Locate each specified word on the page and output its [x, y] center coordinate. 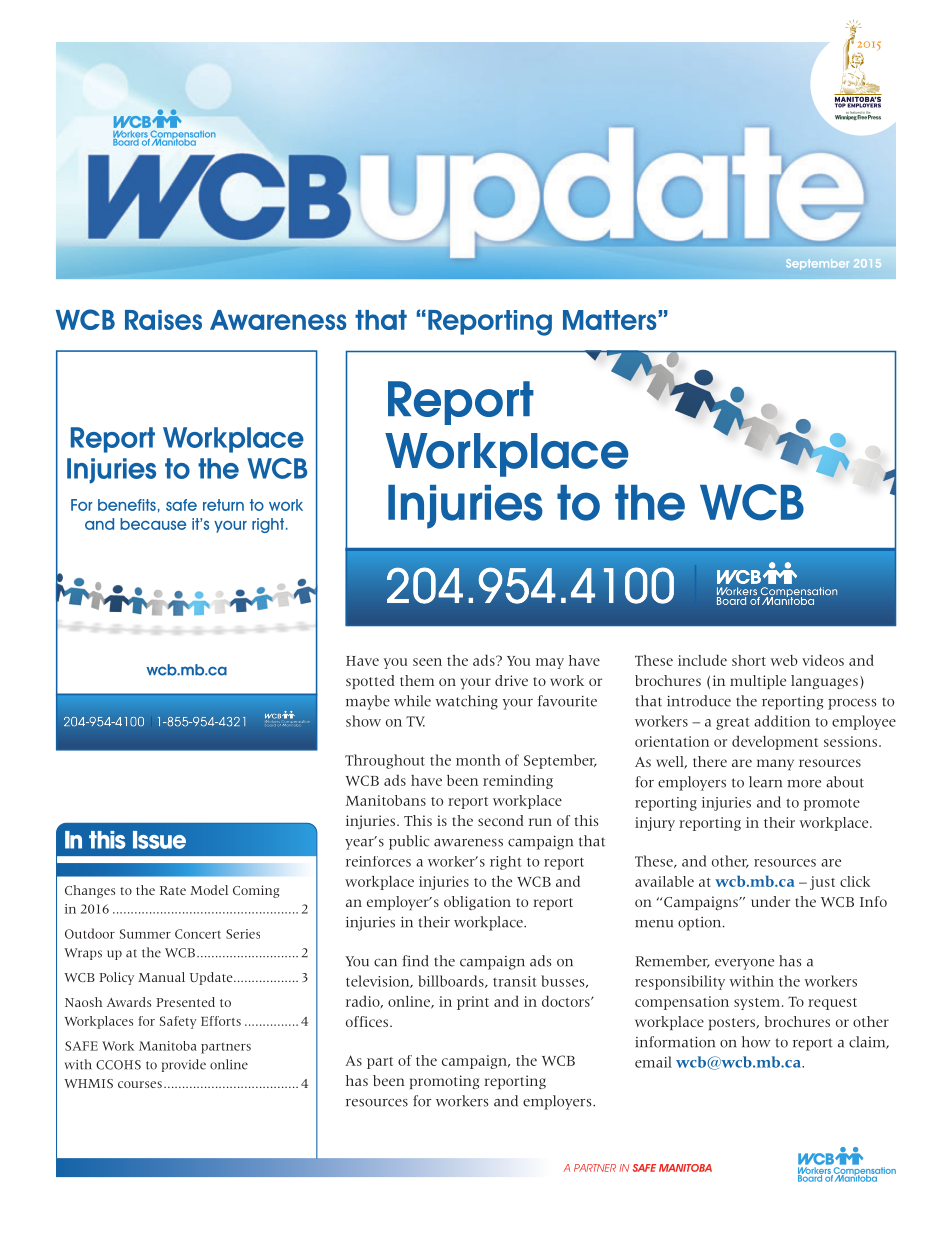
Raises [163, 320]
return [223, 505]
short [749, 660]
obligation [477, 903]
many [775, 764]
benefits [127, 505]
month [478, 760]
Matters [610, 320]
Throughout [385, 761]
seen [427, 662]
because [153, 524]
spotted [370, 682]
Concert [198, 934]
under [770, 901]
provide [184, 1065]
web [784, 660]
